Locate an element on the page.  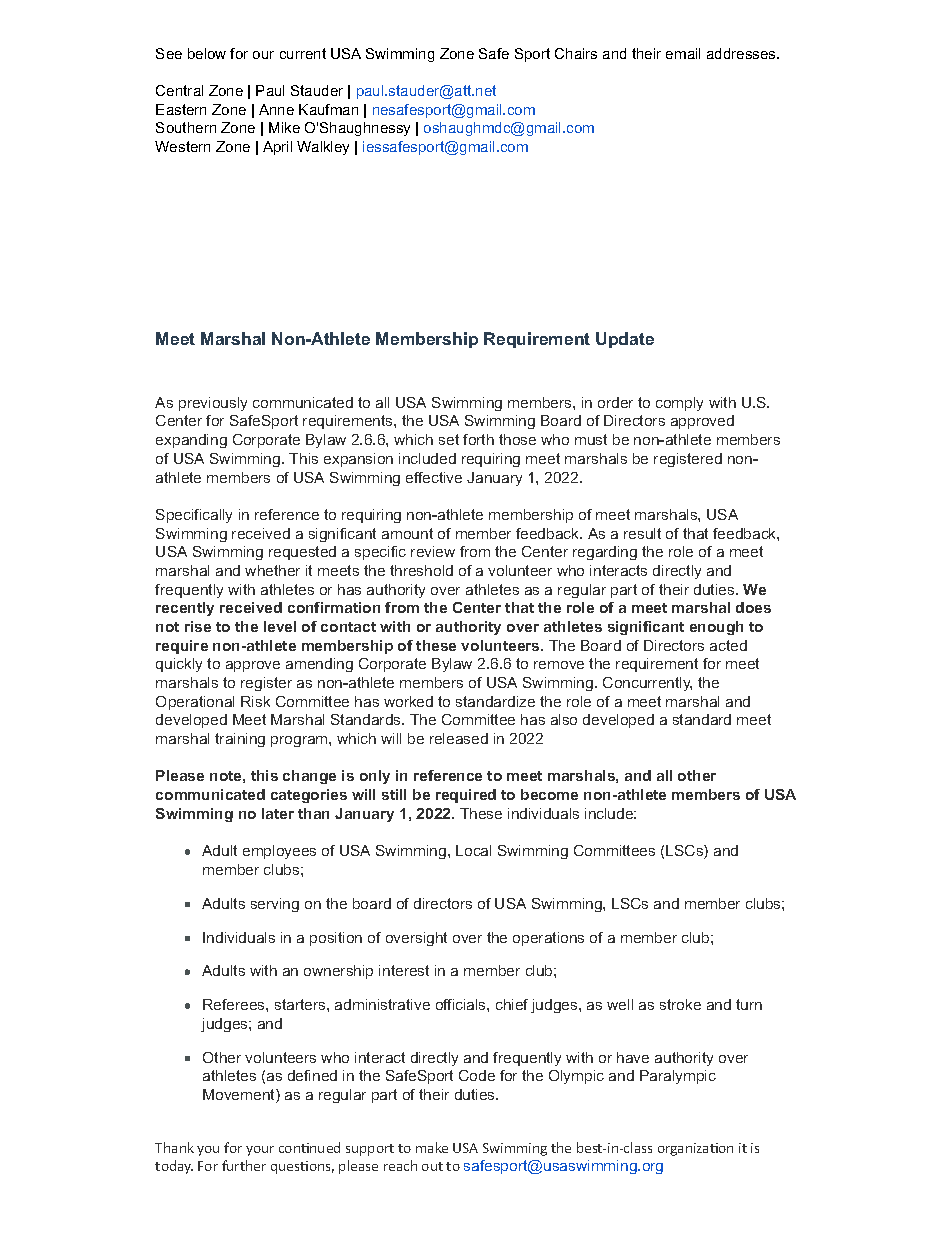
enough is located at coordinates (716, 628).
